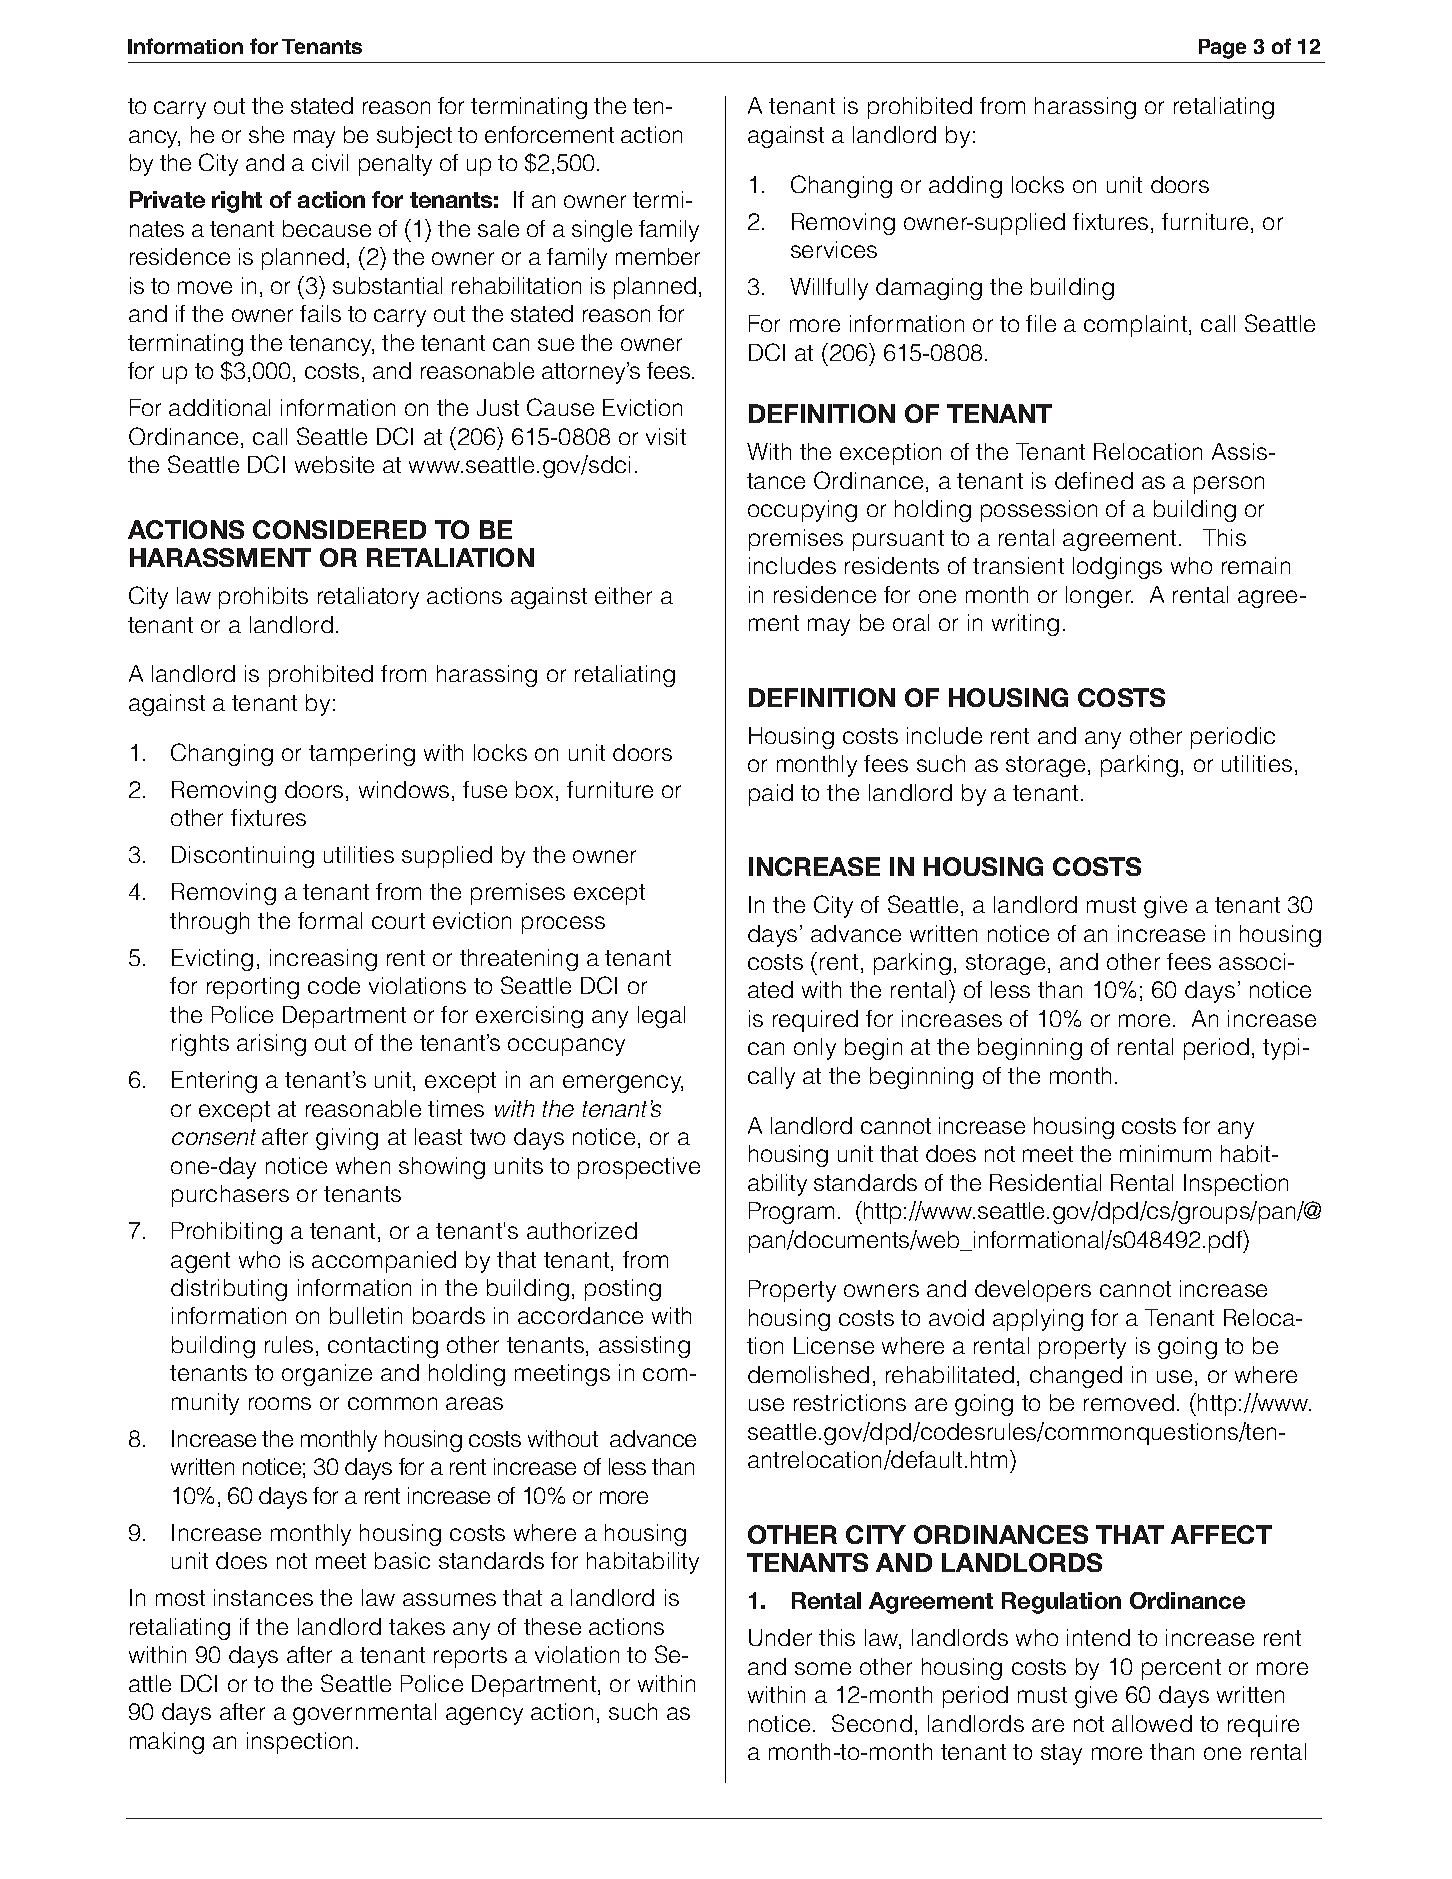 The width and height of the screenshot is (1452, 1879). I want to click on Page, so click(1222, 49).
